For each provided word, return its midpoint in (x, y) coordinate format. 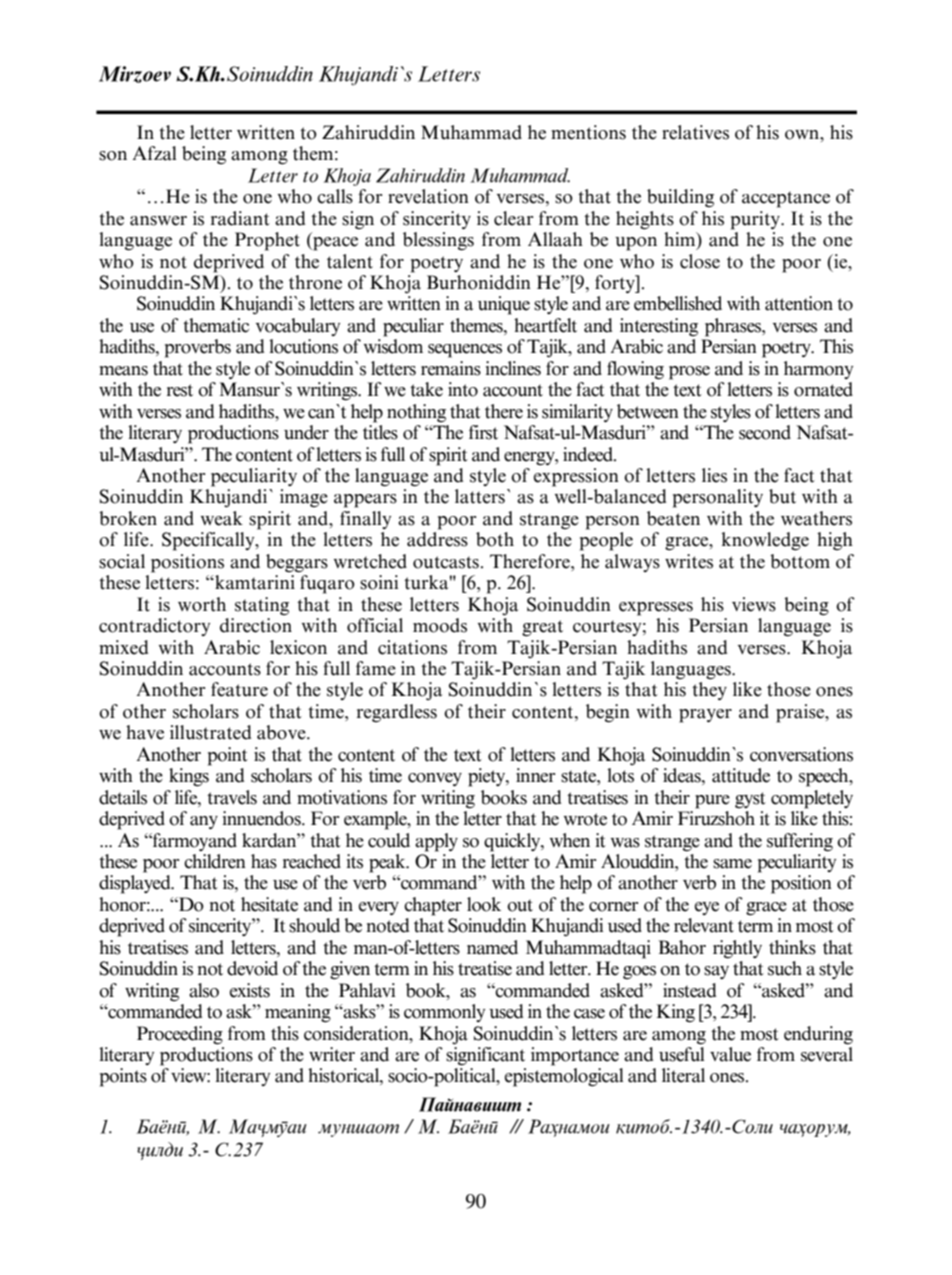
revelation (428, 196)
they (709, 691)
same (732, 864)
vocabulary (298, 327)
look (484, 904)
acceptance (786, 199)
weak (222, 518)
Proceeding (180, 1035)
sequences (465, 351)
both (495, 539)
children (215, 861)
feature (239, 689)
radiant (240, 218)
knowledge (765, 541)
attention (799, 303)
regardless (397, 713)
